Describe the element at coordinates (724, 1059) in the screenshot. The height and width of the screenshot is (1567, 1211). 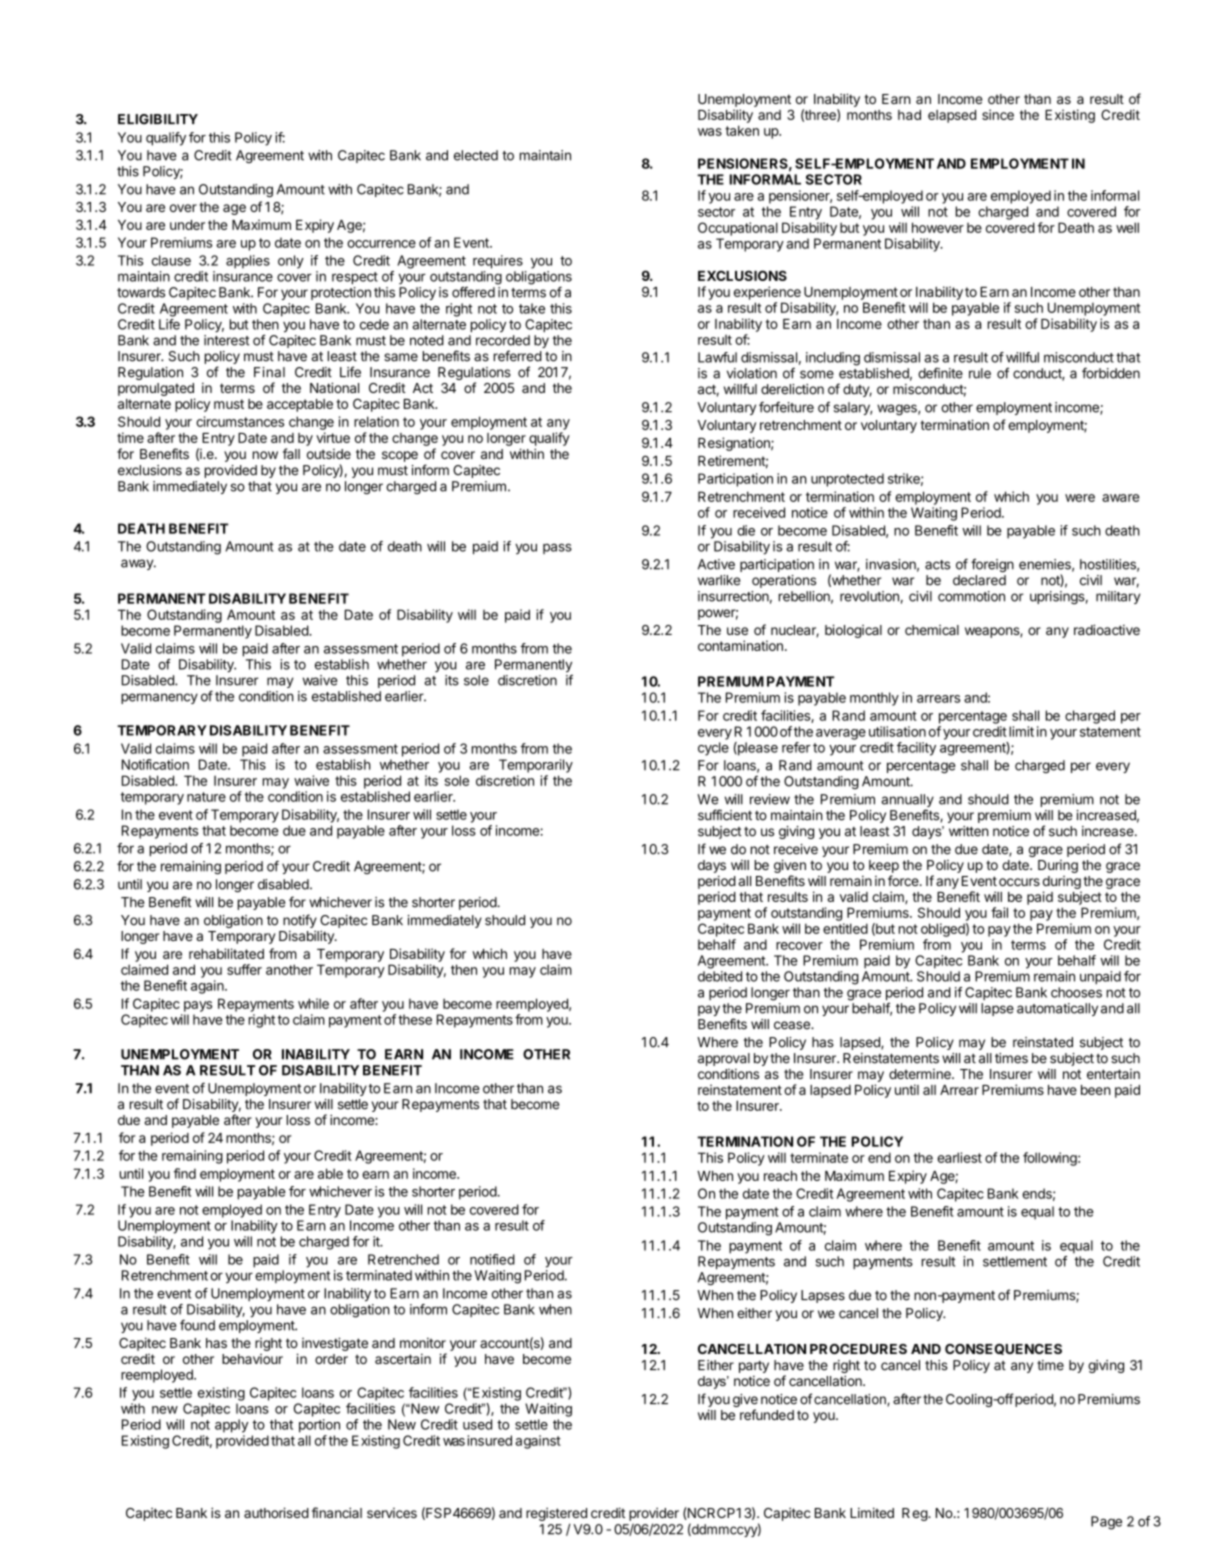
I see `approval` at that location.
